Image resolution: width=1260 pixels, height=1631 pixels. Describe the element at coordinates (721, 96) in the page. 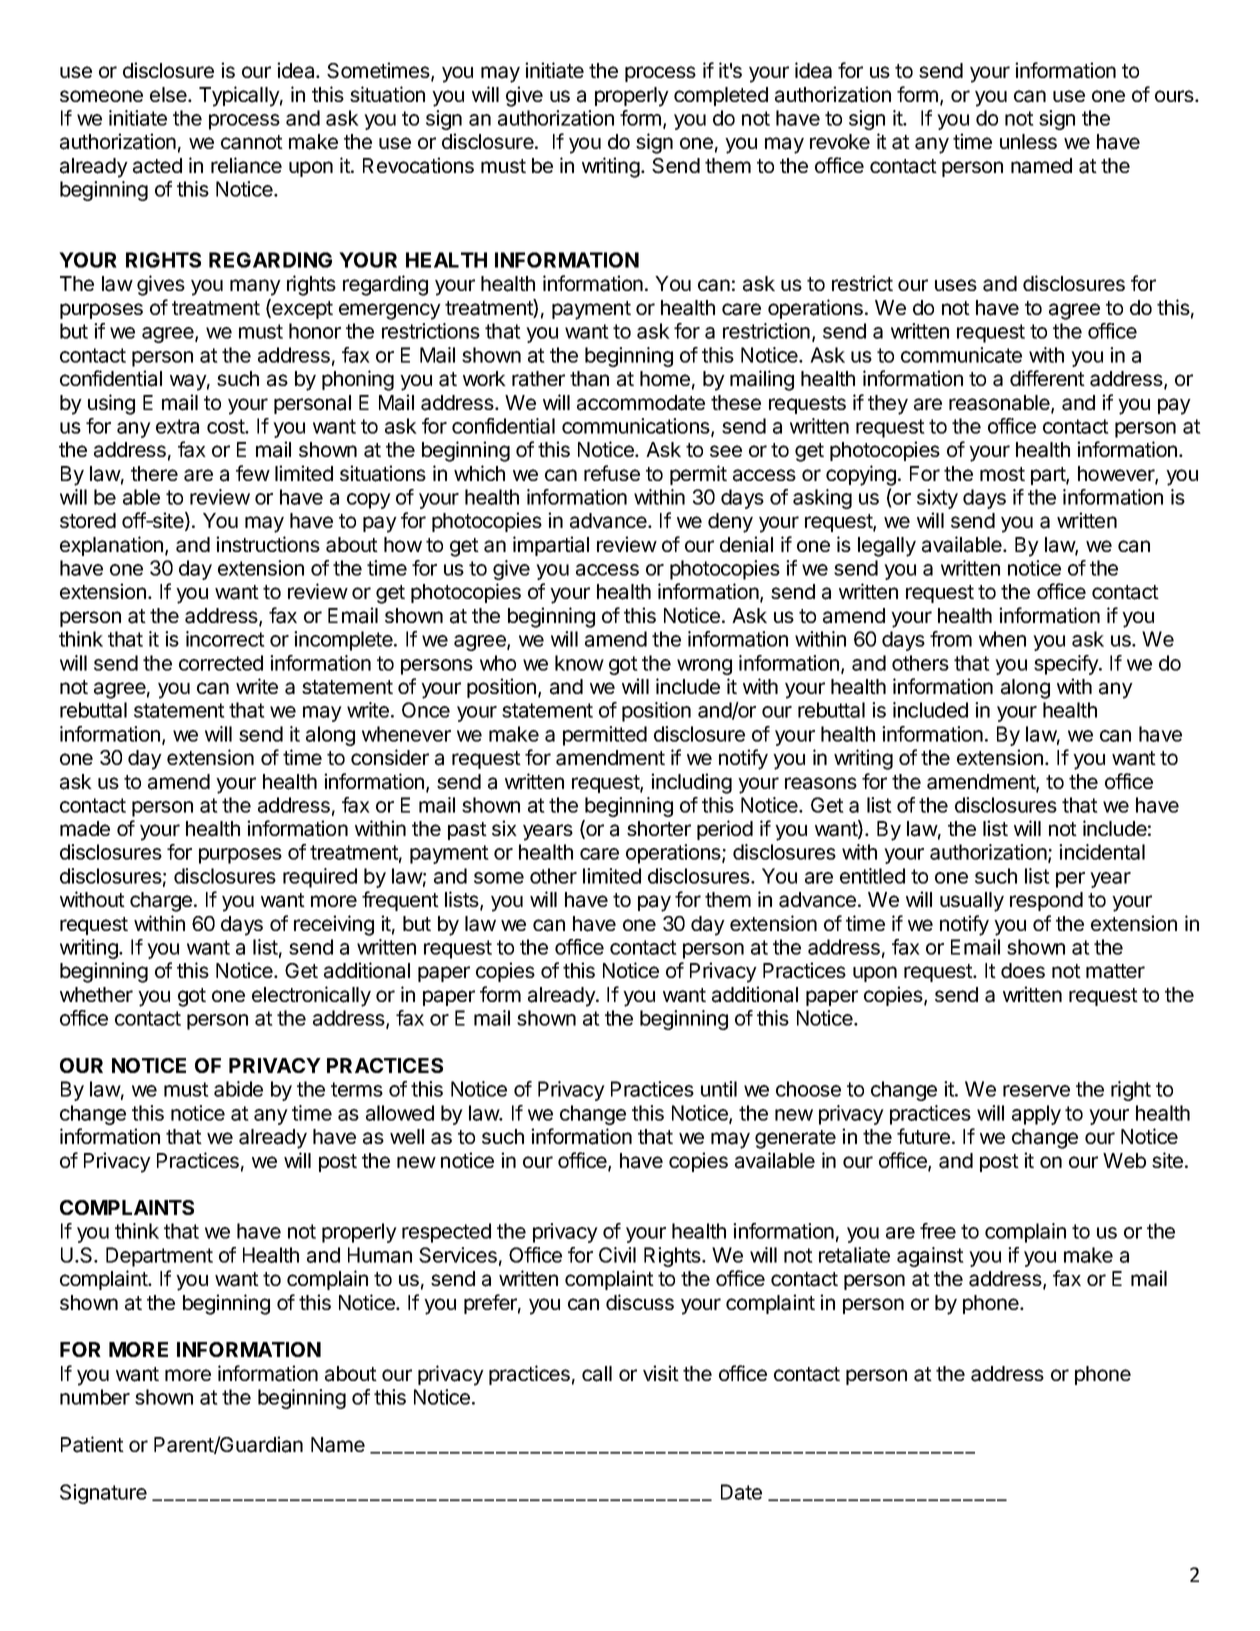

I see `completed` at that location.
